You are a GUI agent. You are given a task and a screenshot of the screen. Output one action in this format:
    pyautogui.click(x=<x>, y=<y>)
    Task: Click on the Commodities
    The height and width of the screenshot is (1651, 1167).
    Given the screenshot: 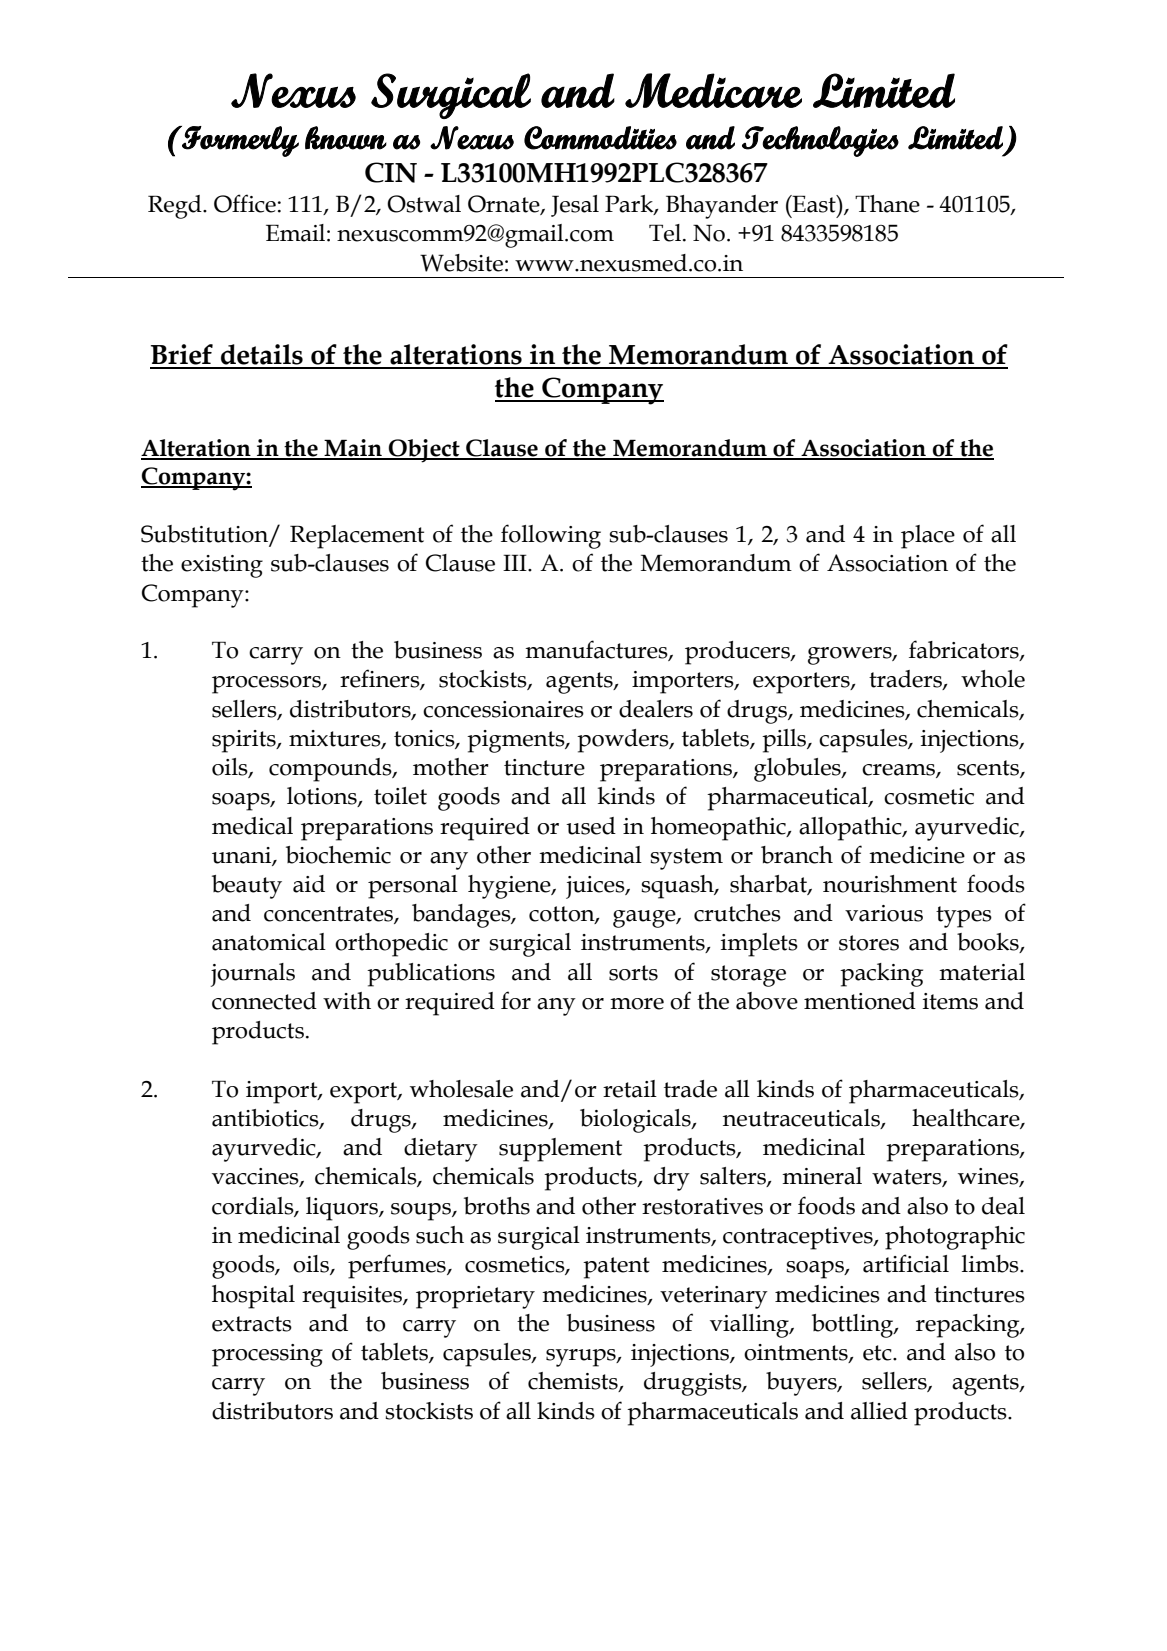 What is the action you would take?
    pyautogui.click(x=600, y=138)
